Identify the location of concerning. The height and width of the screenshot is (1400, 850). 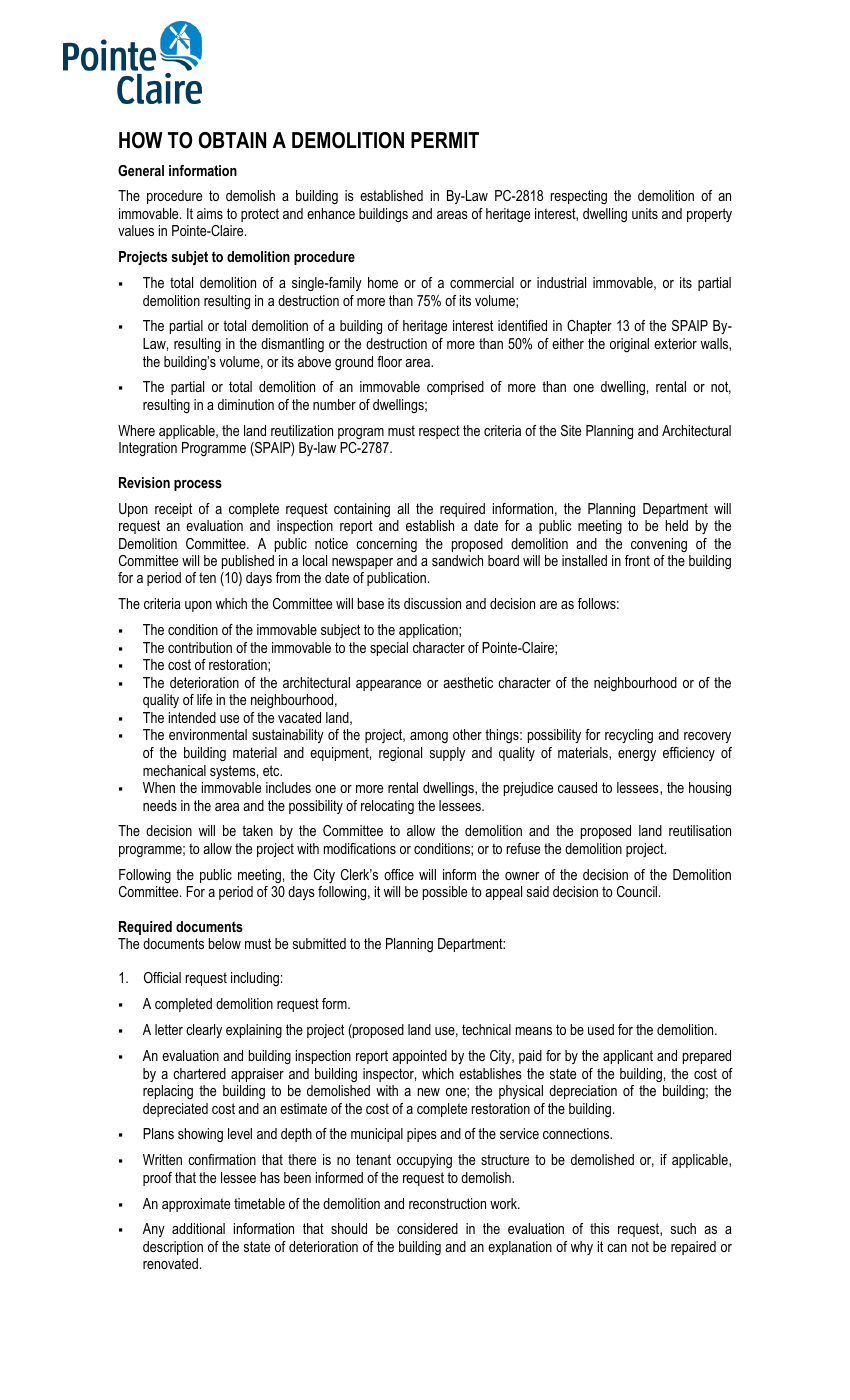
(386, 545).
